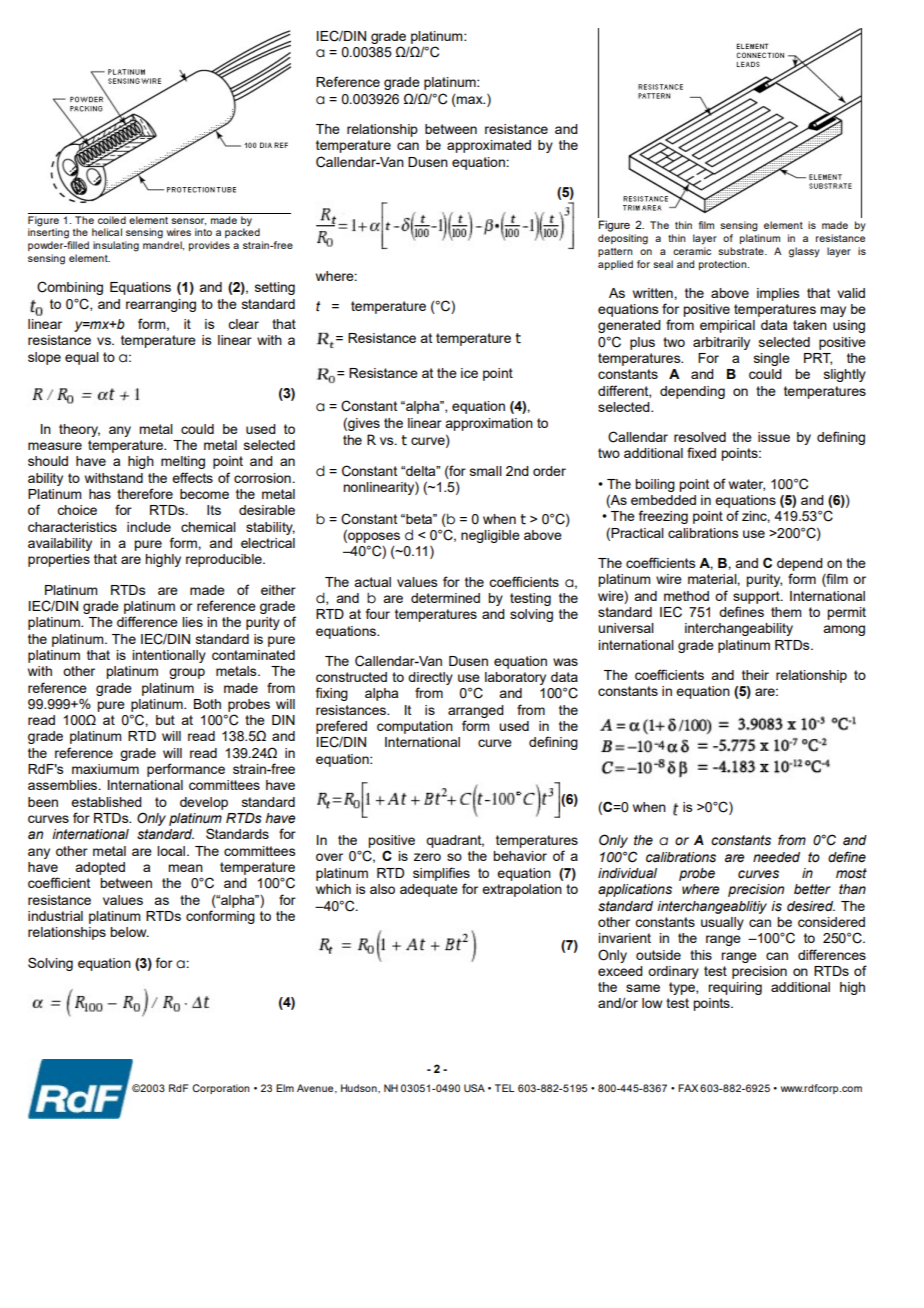 The height and width of the page is (1308, 924). Describe the element at coordinates (82, 358) in the page. I see `equal` at that location.
